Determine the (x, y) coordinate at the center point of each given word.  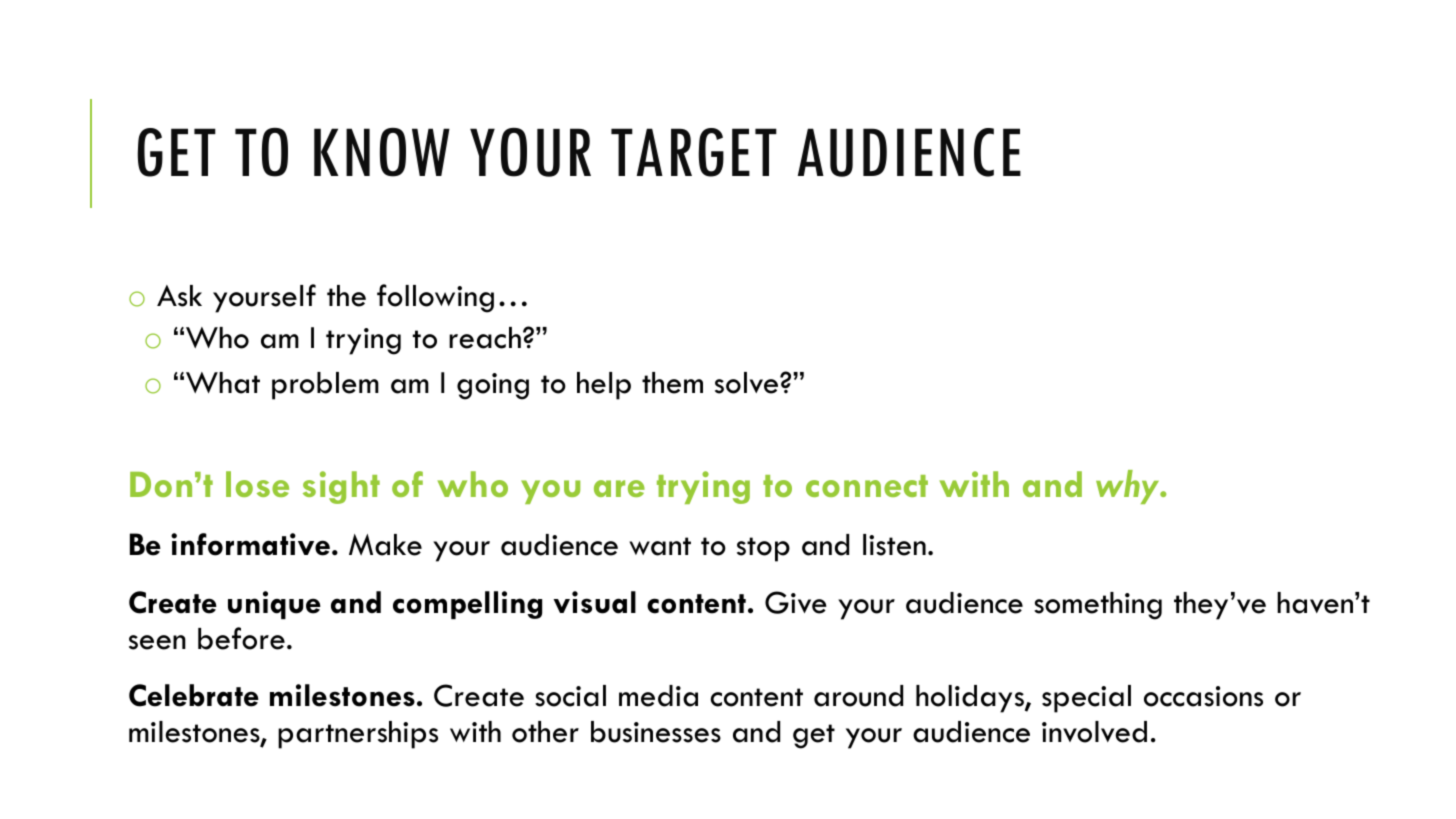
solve (748, 383)
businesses (656, 732)
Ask (179, 296)
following (435, 298)
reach (485, 338)
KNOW (382, 152)
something (1098, 606)
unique (274, 605)
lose (257, 484)
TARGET (694, 152)
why (1129, 487)
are (619, 488)
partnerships (358, 735)
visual (594, 602)
